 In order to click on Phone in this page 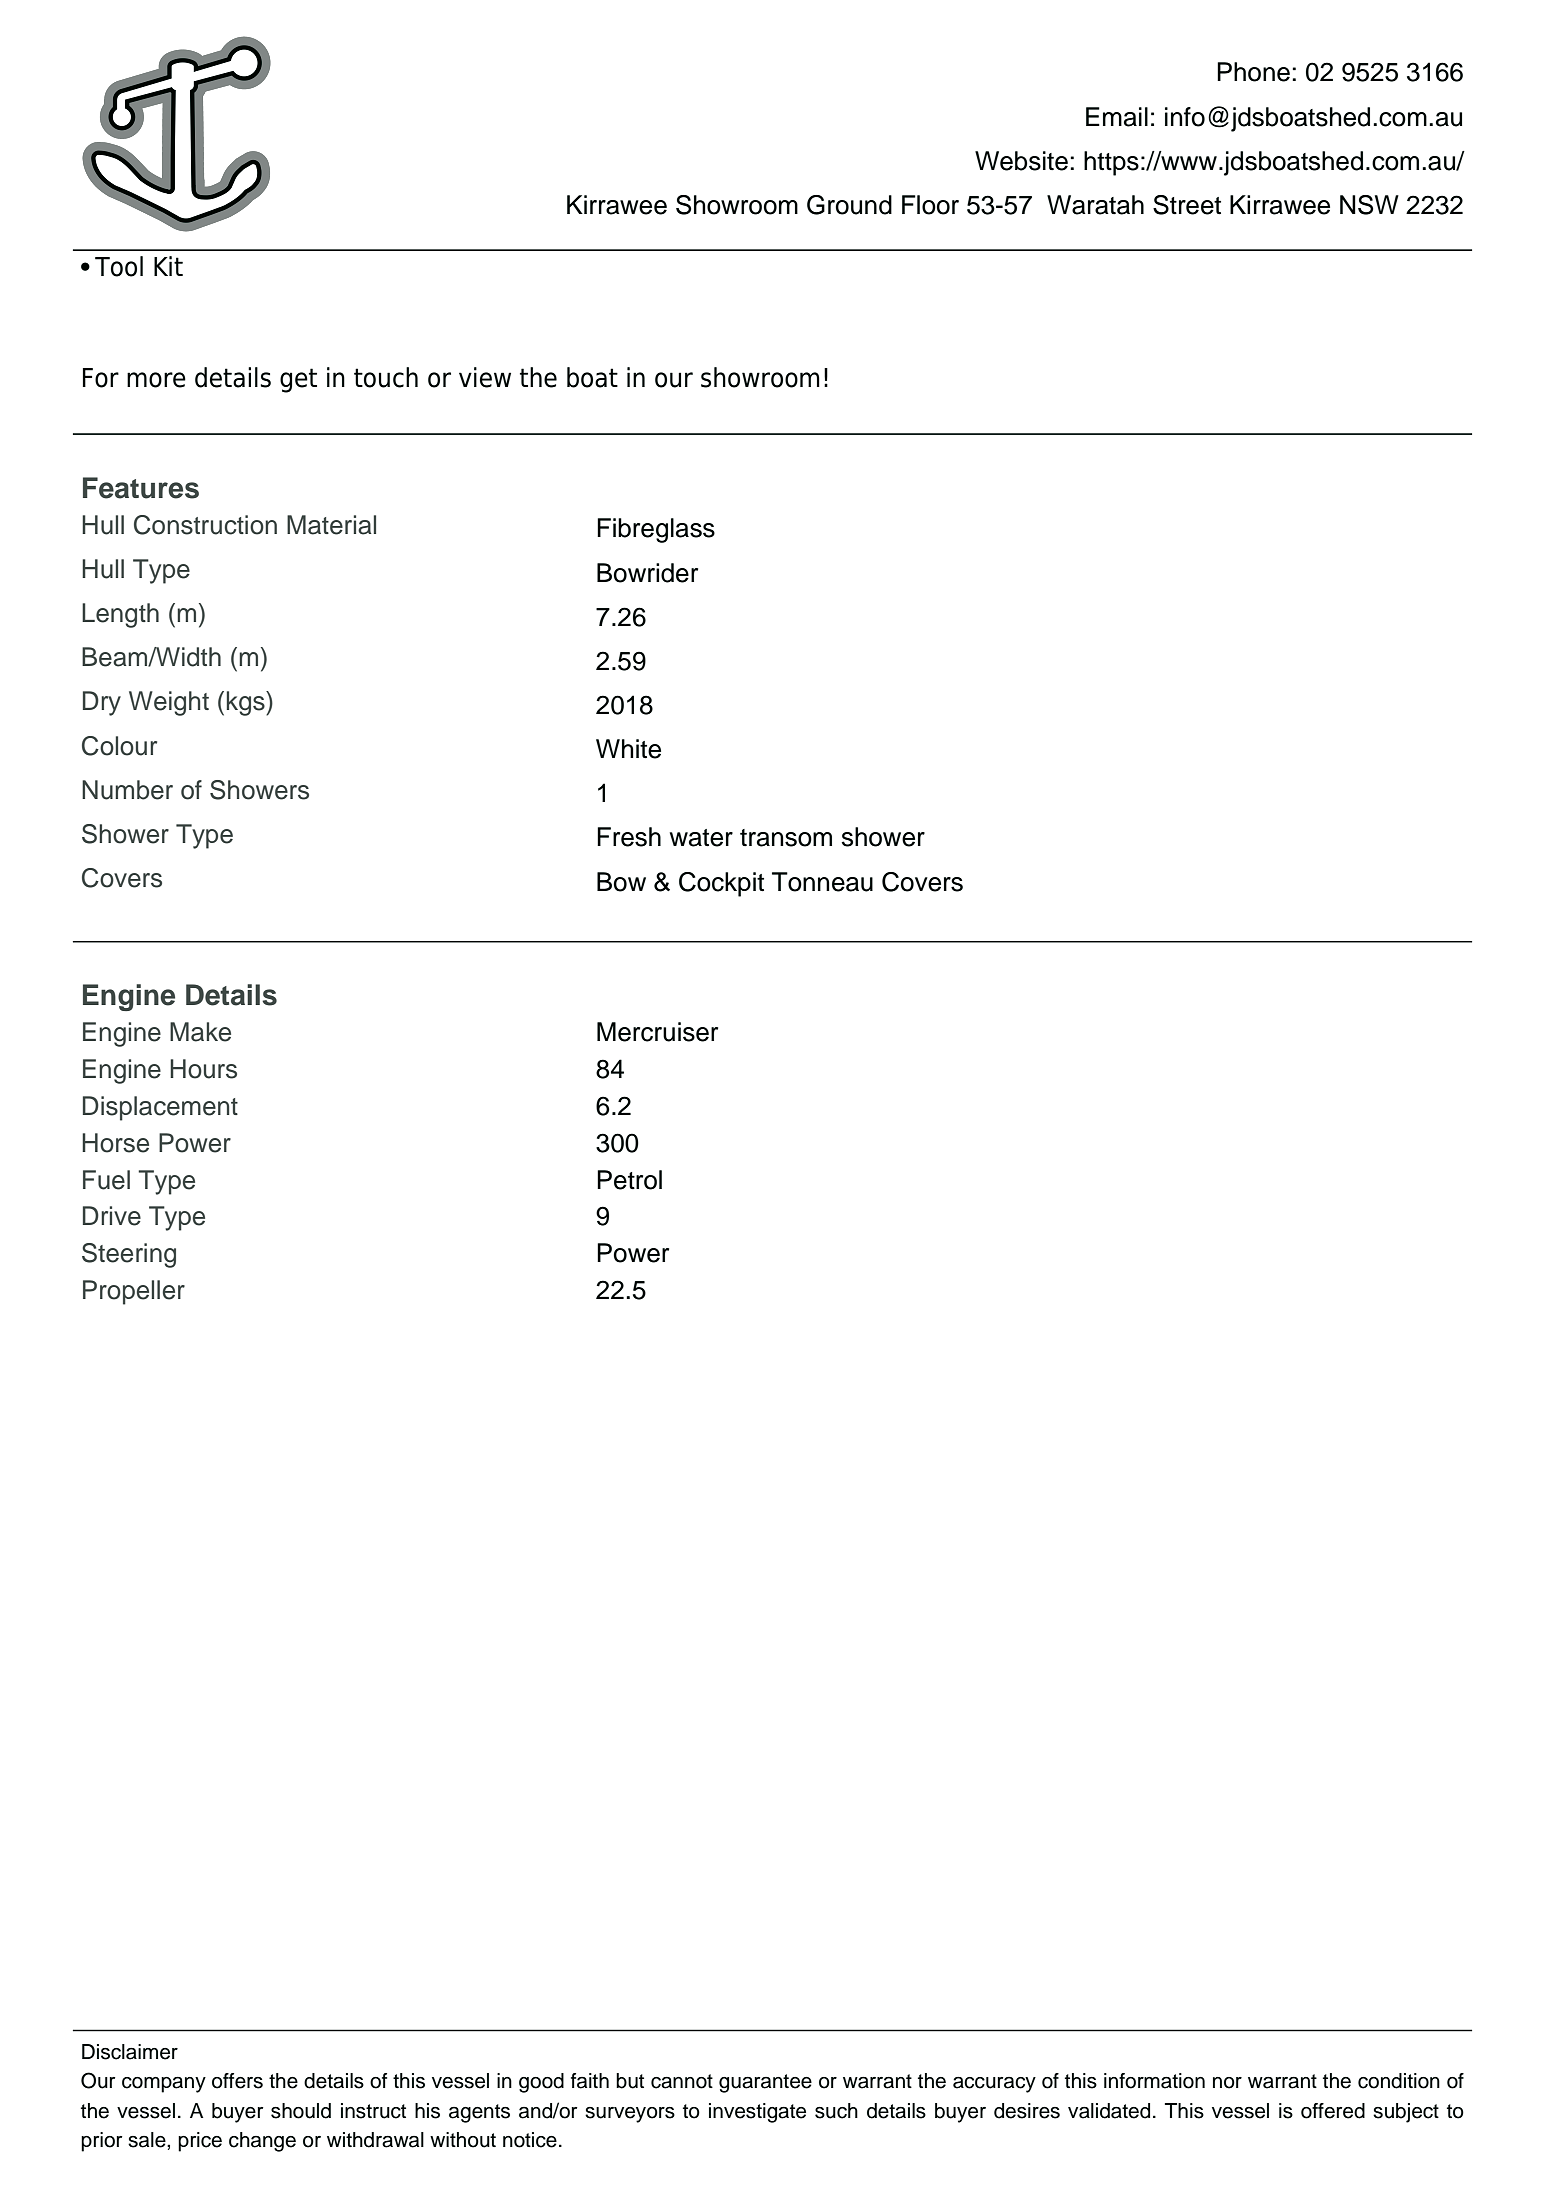, I will do `click(1253, 72)`.
